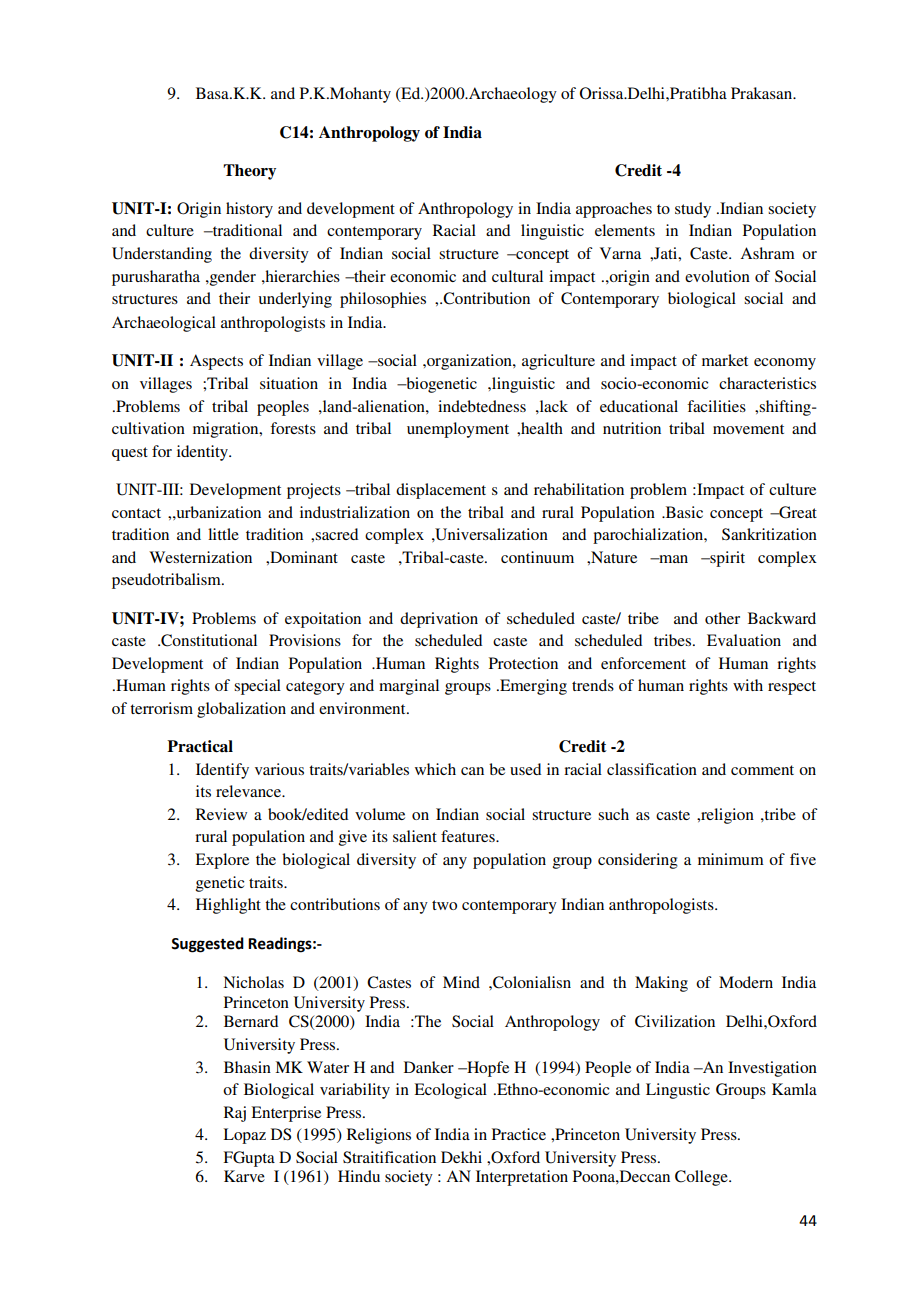 The image size is (924, 1308). I want to click on history, so click(249, 210).
